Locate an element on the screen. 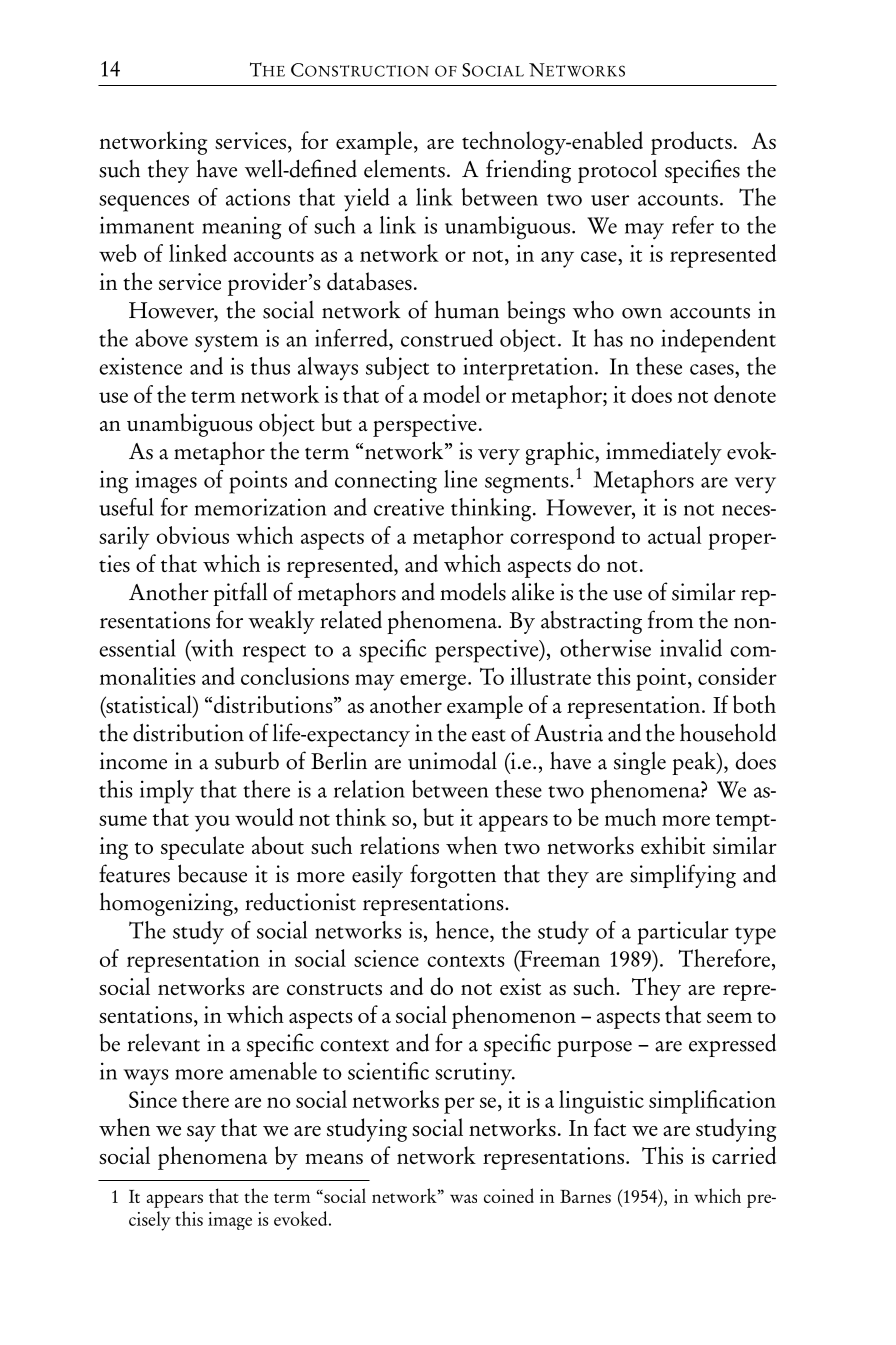 The image size is (896, 1345). speculate is located at coordinates (202, 848).
